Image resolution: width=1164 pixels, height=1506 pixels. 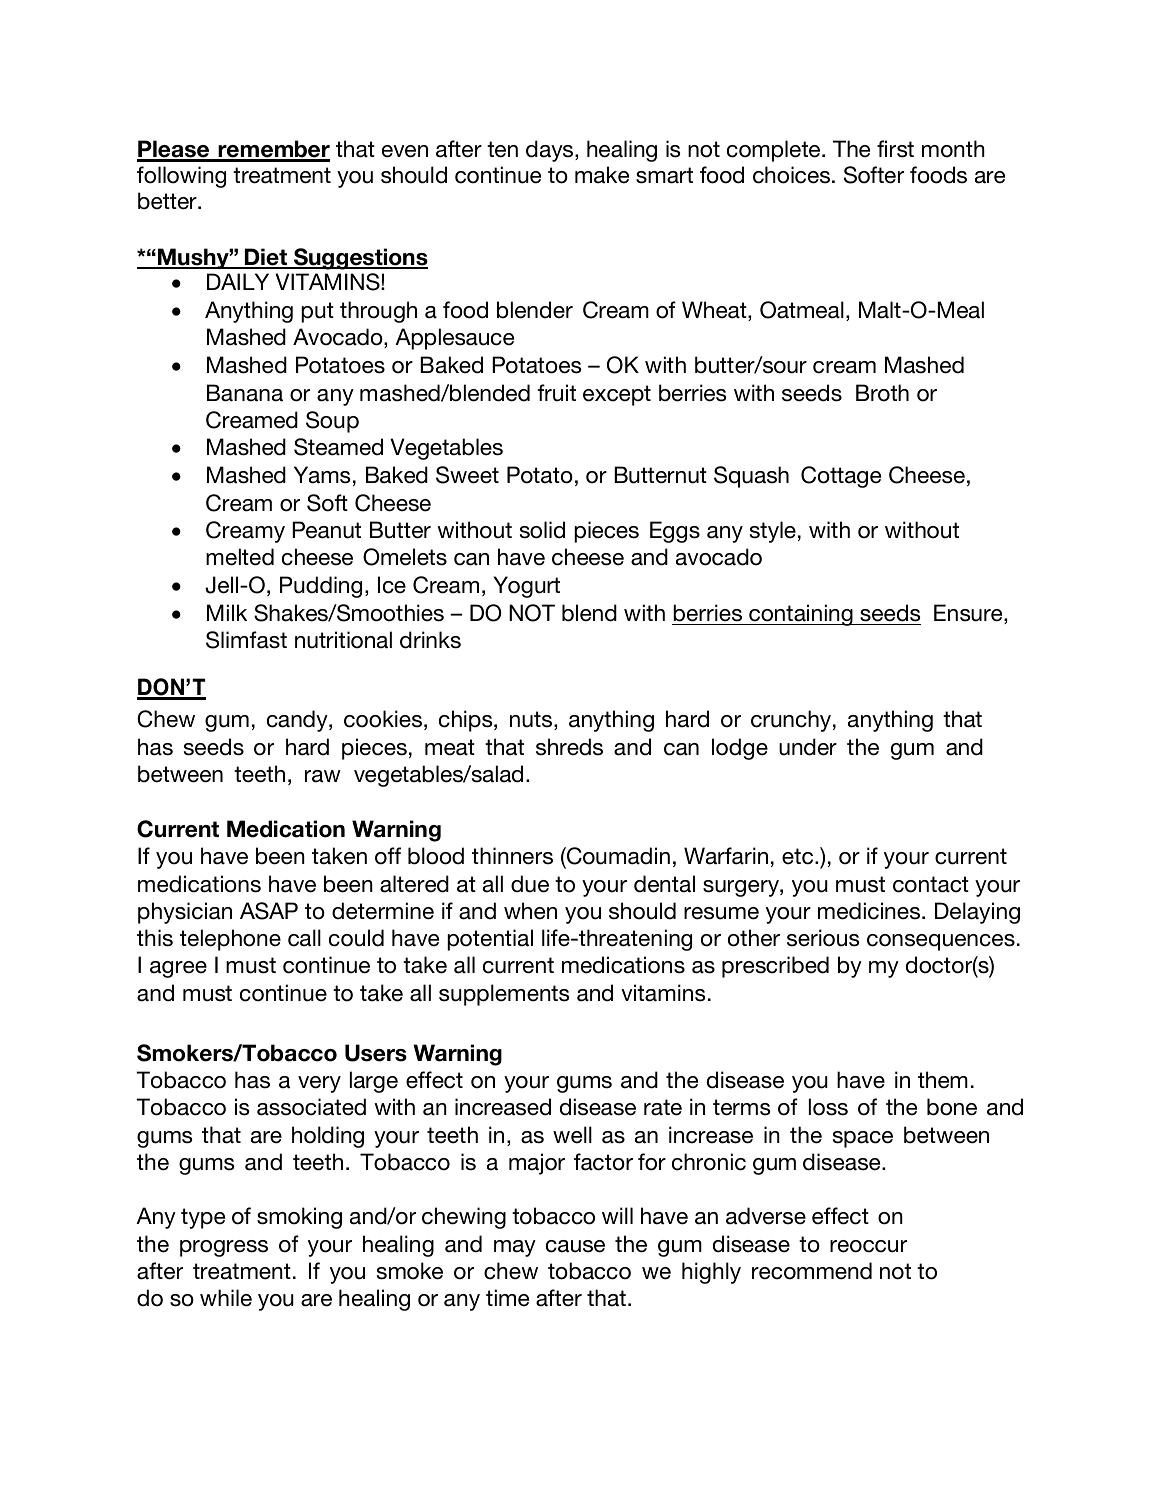 I want to click on make, so click(x=602, y=175).
